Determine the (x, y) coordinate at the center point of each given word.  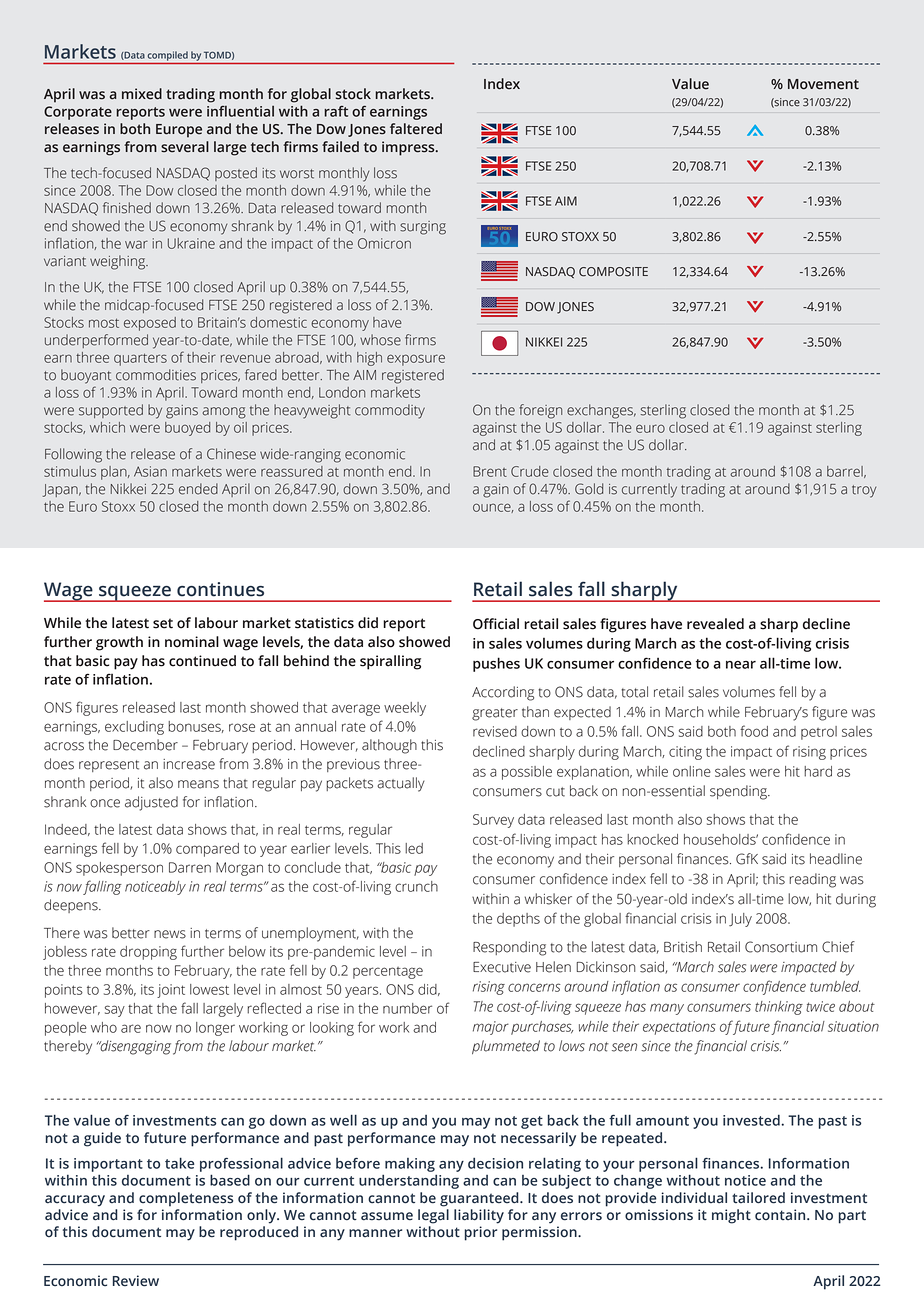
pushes (496, 664)
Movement (823, 84)
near (741, 665)
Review (136, 1281)
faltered (416, 129)
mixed (142, 94)
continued (202, 661)
